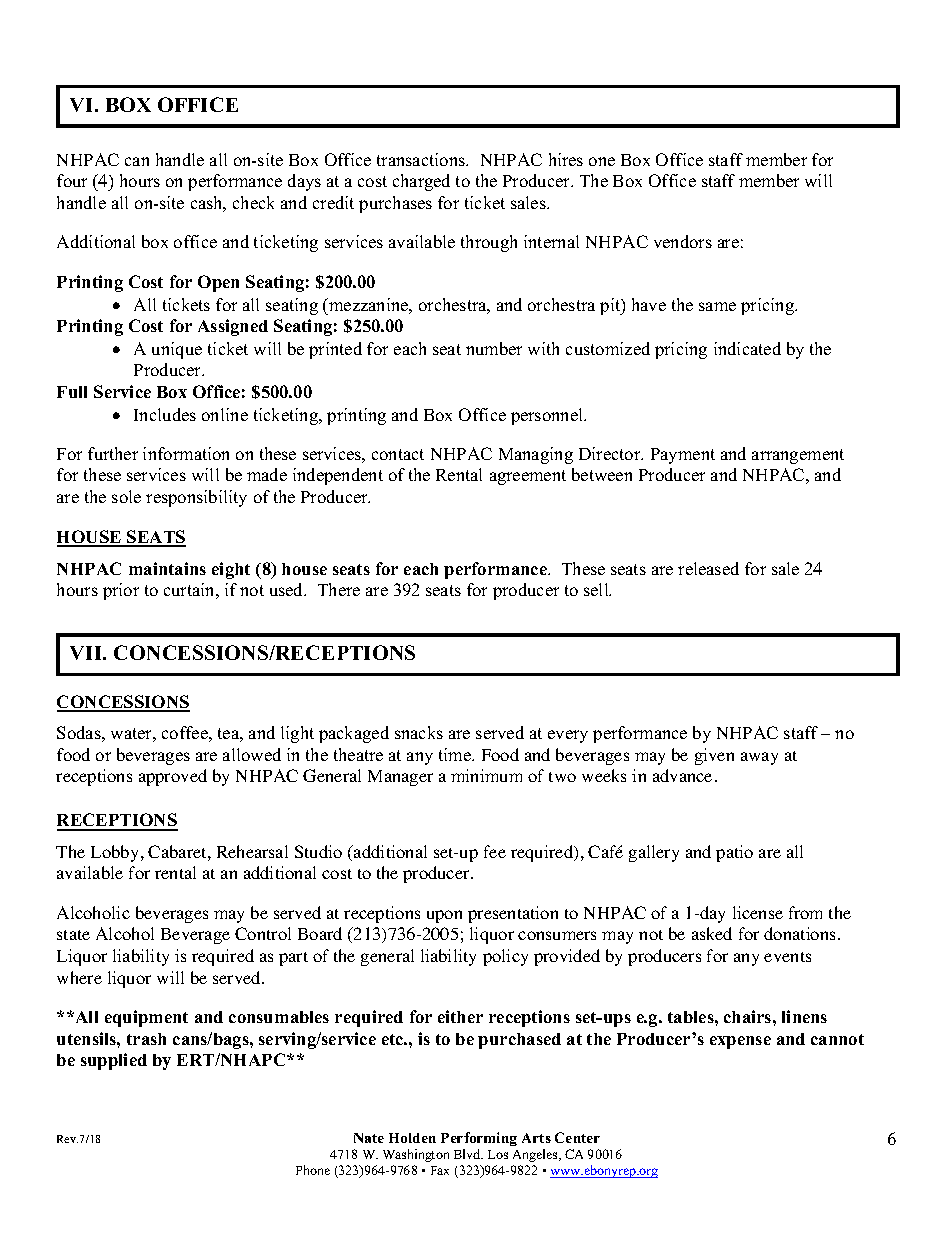 This screenshot has width=952, height=1233. What do you see at coordinates (528, 477) in the screenshot?
I see `agreement` at bounding box center [528, 477].
